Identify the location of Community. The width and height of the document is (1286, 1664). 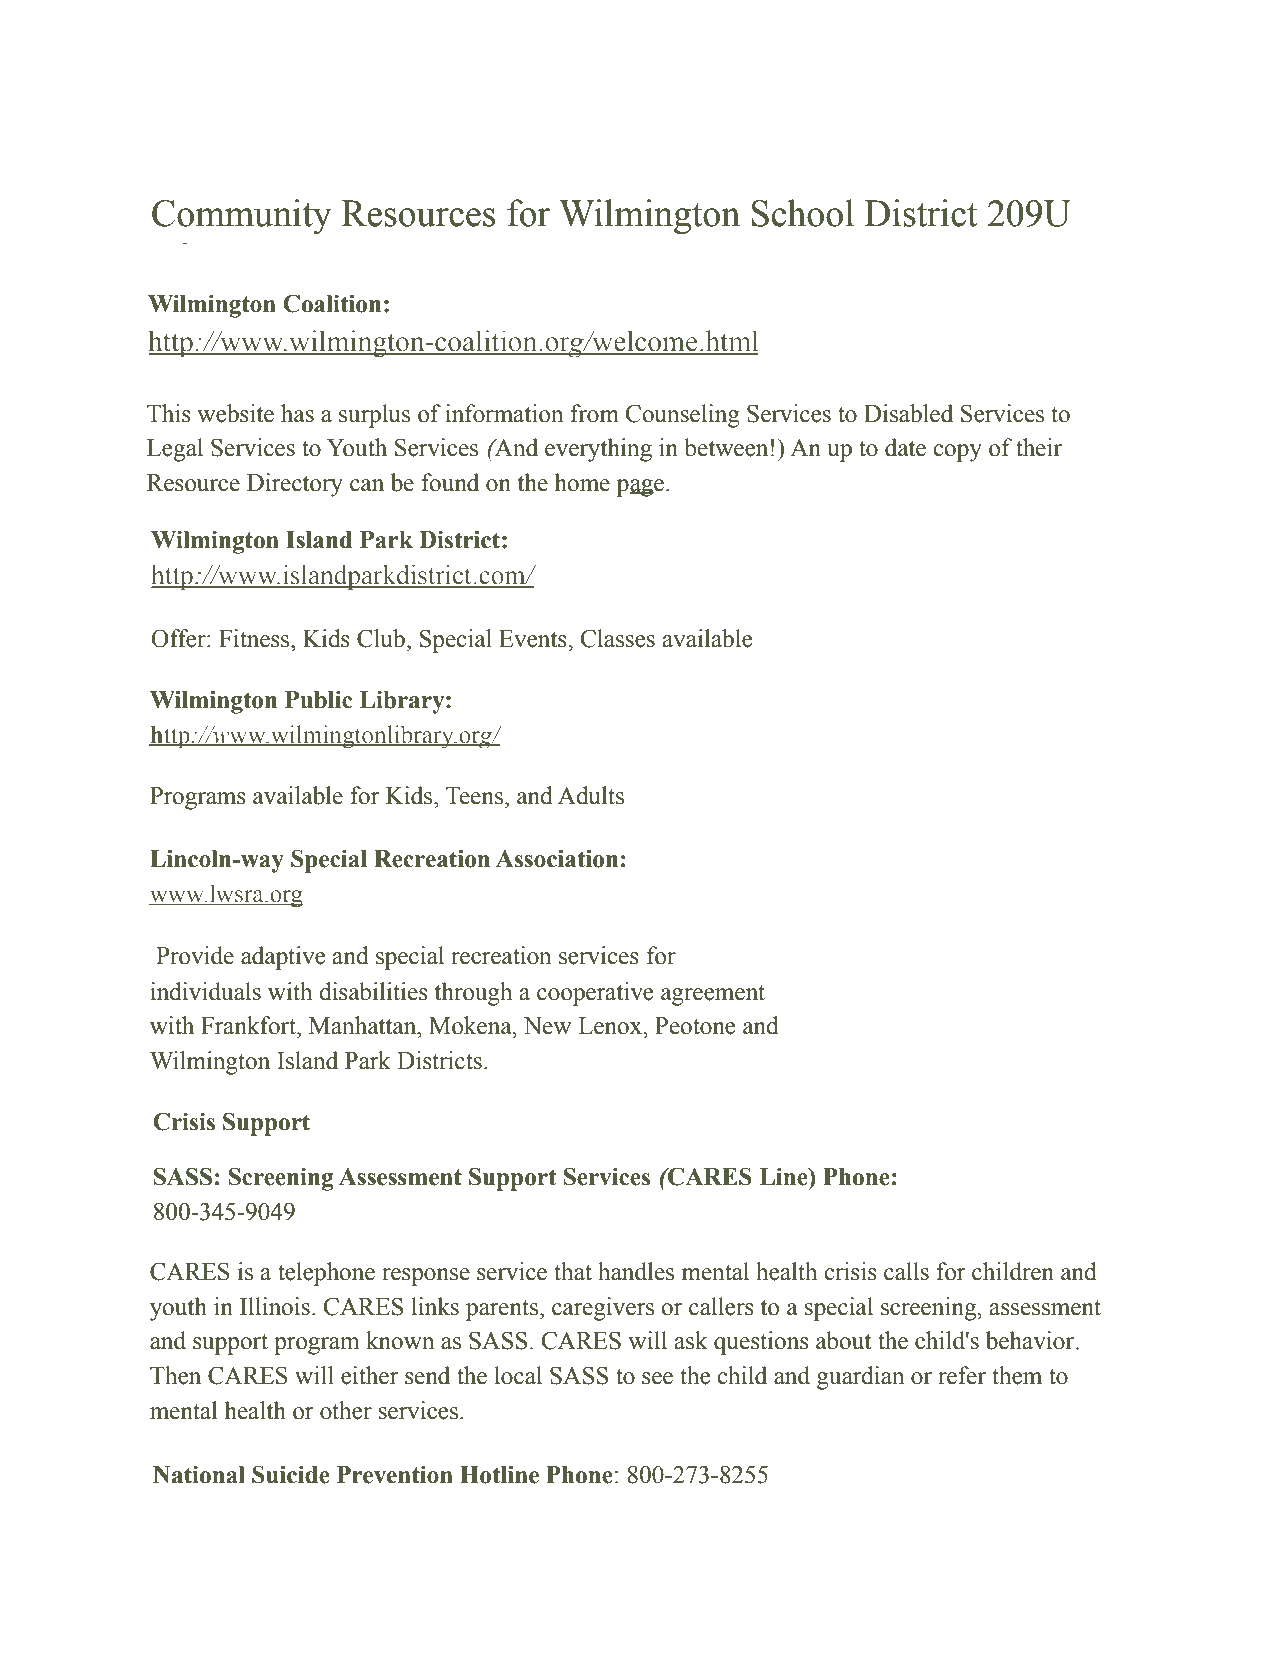
(242, 217).
